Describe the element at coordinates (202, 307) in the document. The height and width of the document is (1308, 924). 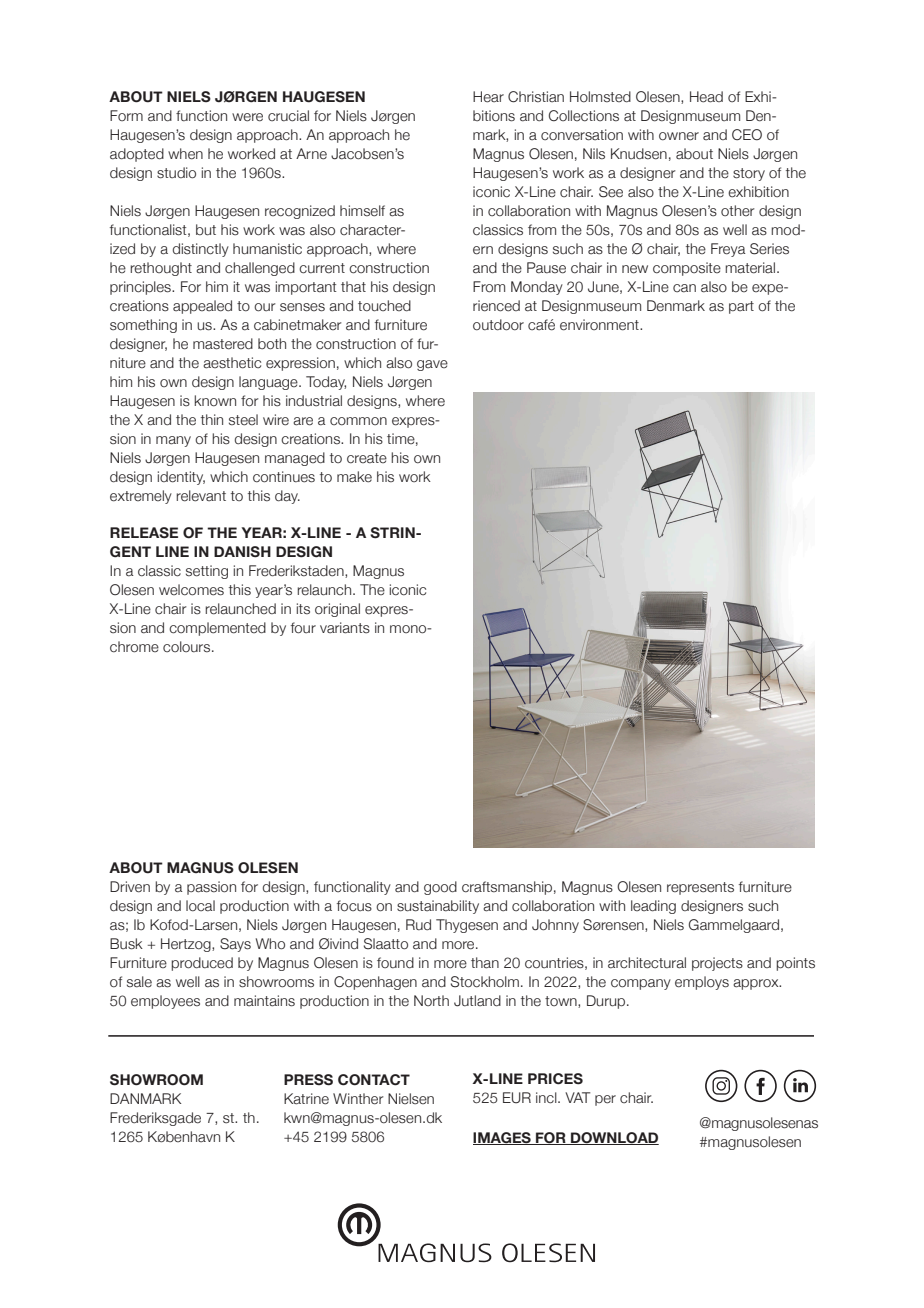
I see `appealed` at that location.
